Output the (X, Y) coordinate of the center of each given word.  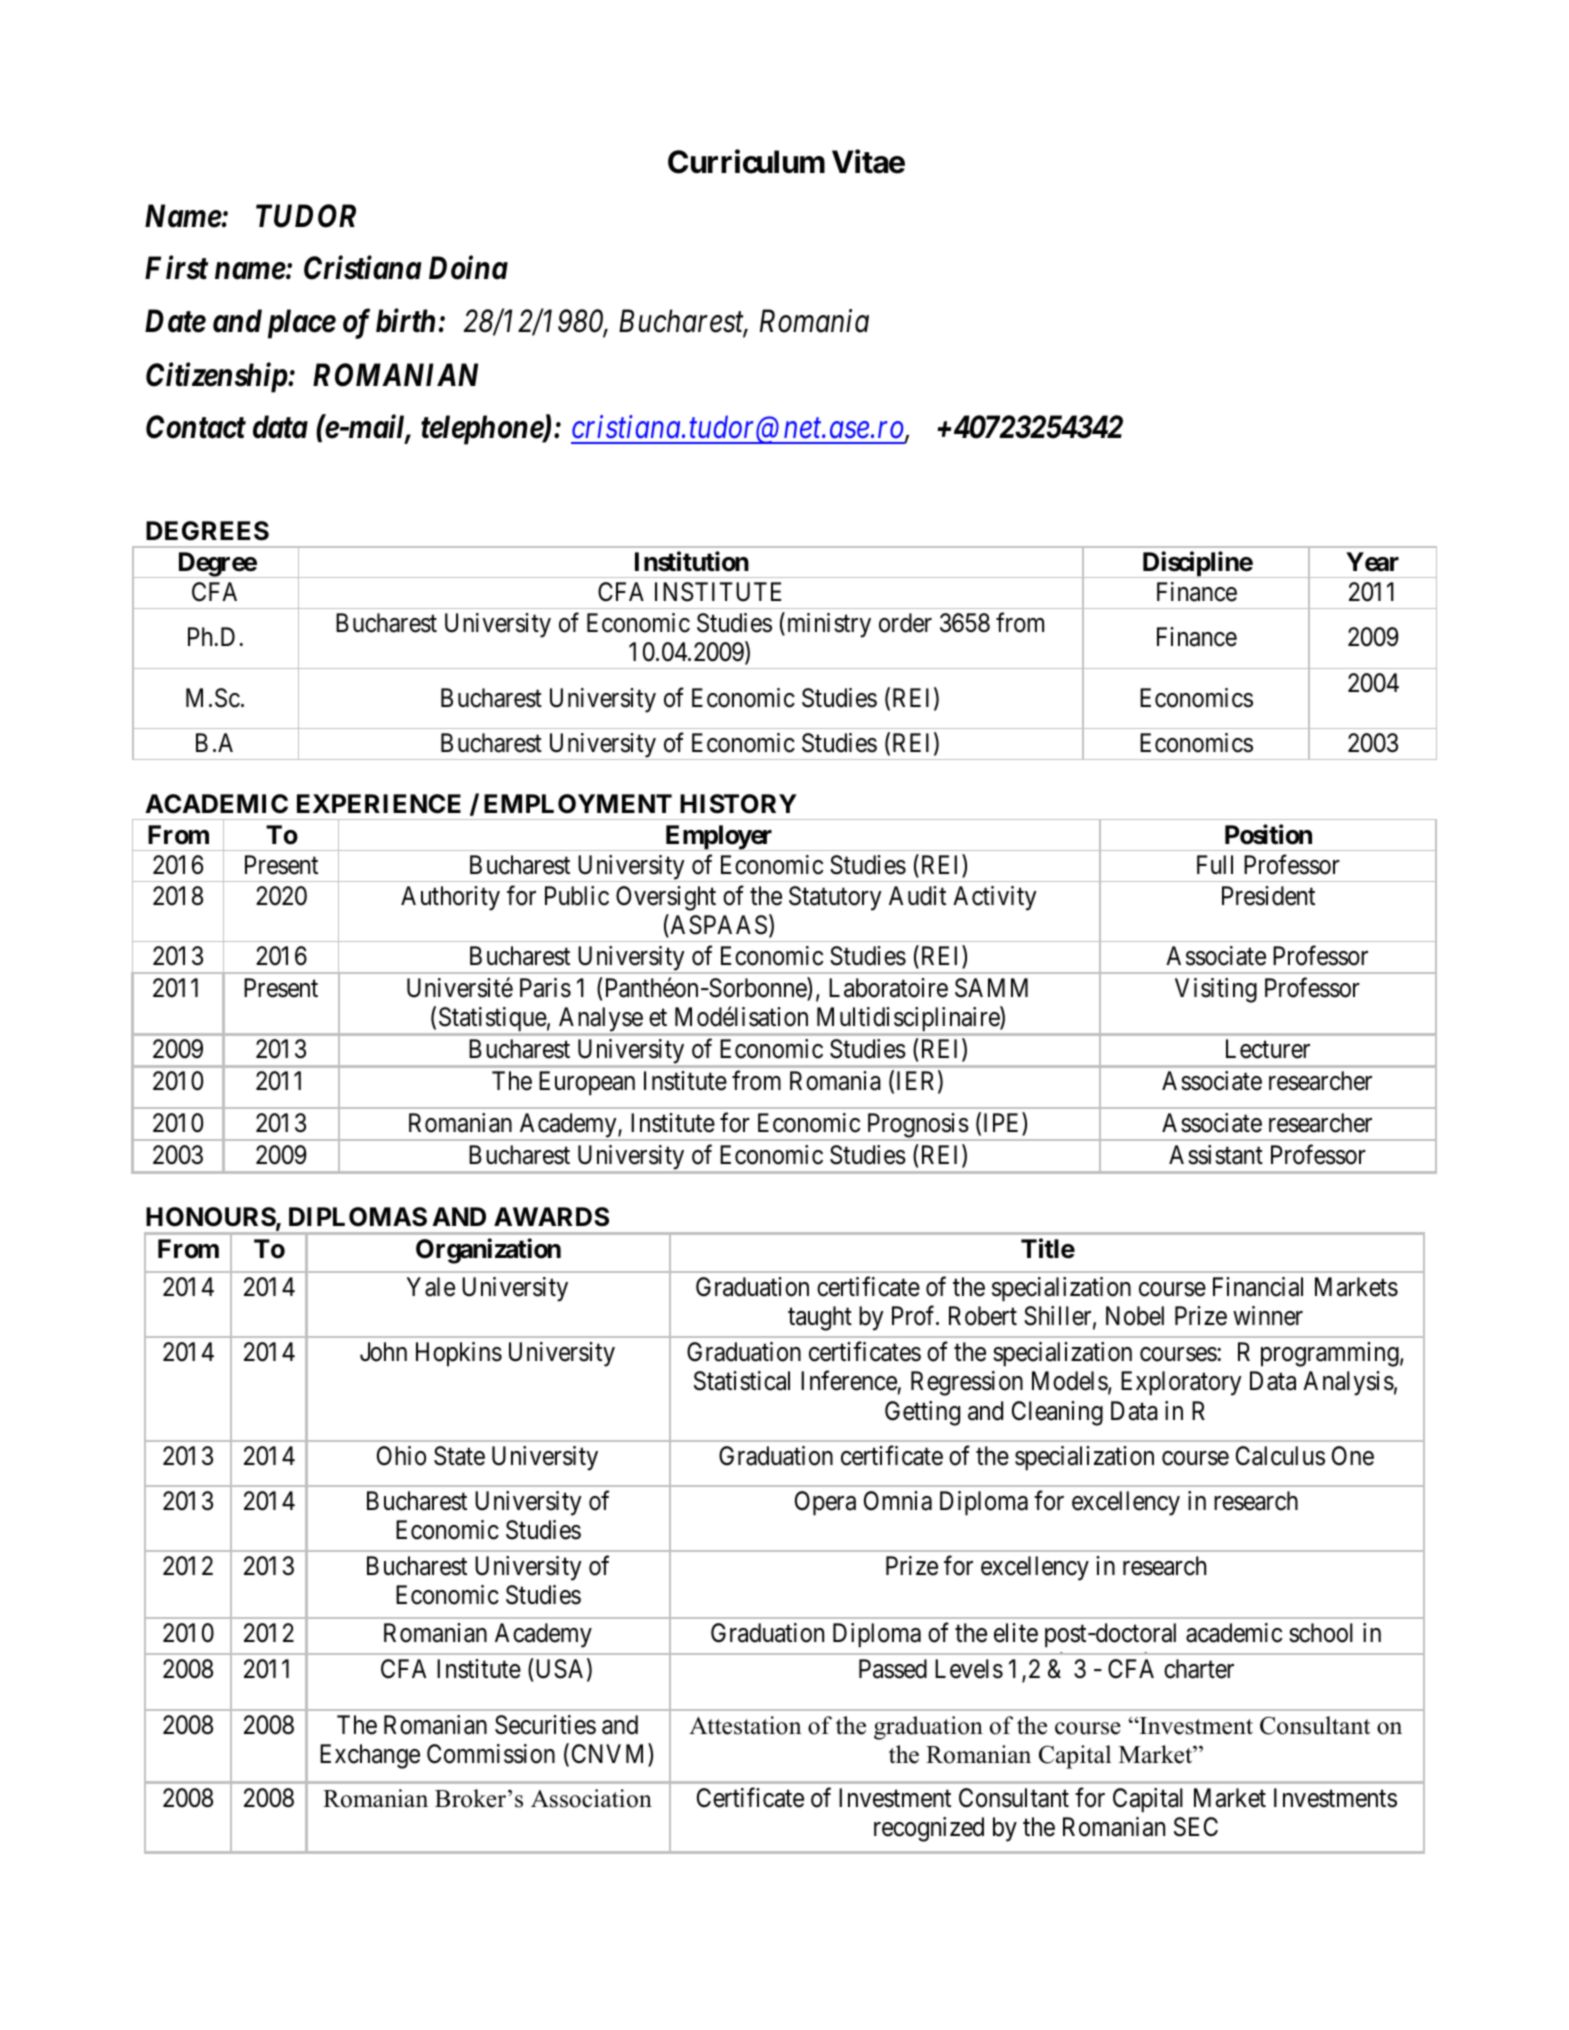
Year (1372, 562)
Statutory (835, 898)
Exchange (370, 1756)
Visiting (1216, 990)
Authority (450, 898)
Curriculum (746, 162)
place (302, 324)
